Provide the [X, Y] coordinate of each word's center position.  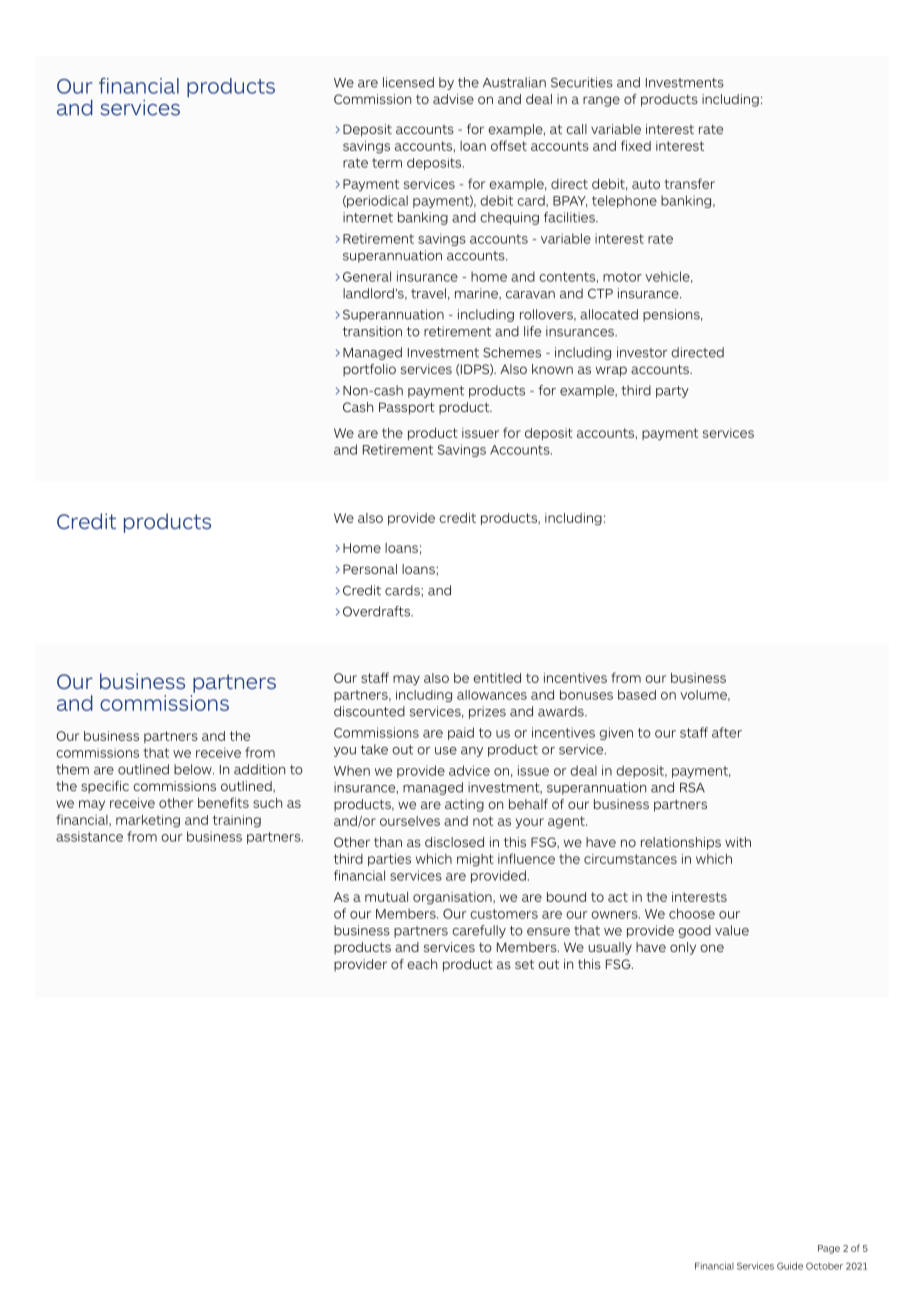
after [727, 732]
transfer [690, 183]
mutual [386, 897]
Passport [407, 408]
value [732, 930]
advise [453, 99]
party [672, 392]
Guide [790, 1266]
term [387, 163]
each [422, 964]
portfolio [369, 370]
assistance [89, 836]
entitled [497, 678]
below [194, 769]
